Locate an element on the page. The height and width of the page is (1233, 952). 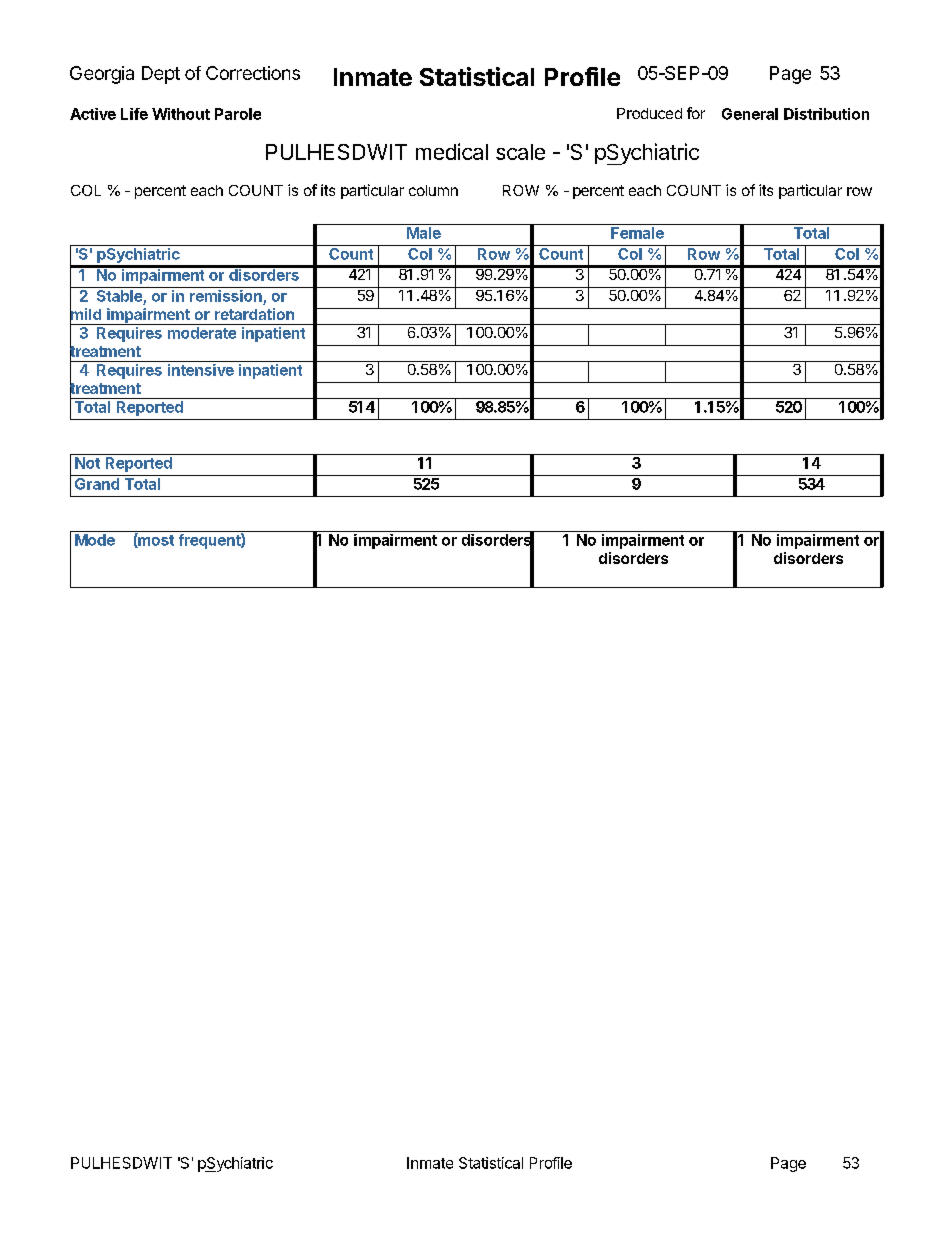
medical is located at coordinates (452, 151).
